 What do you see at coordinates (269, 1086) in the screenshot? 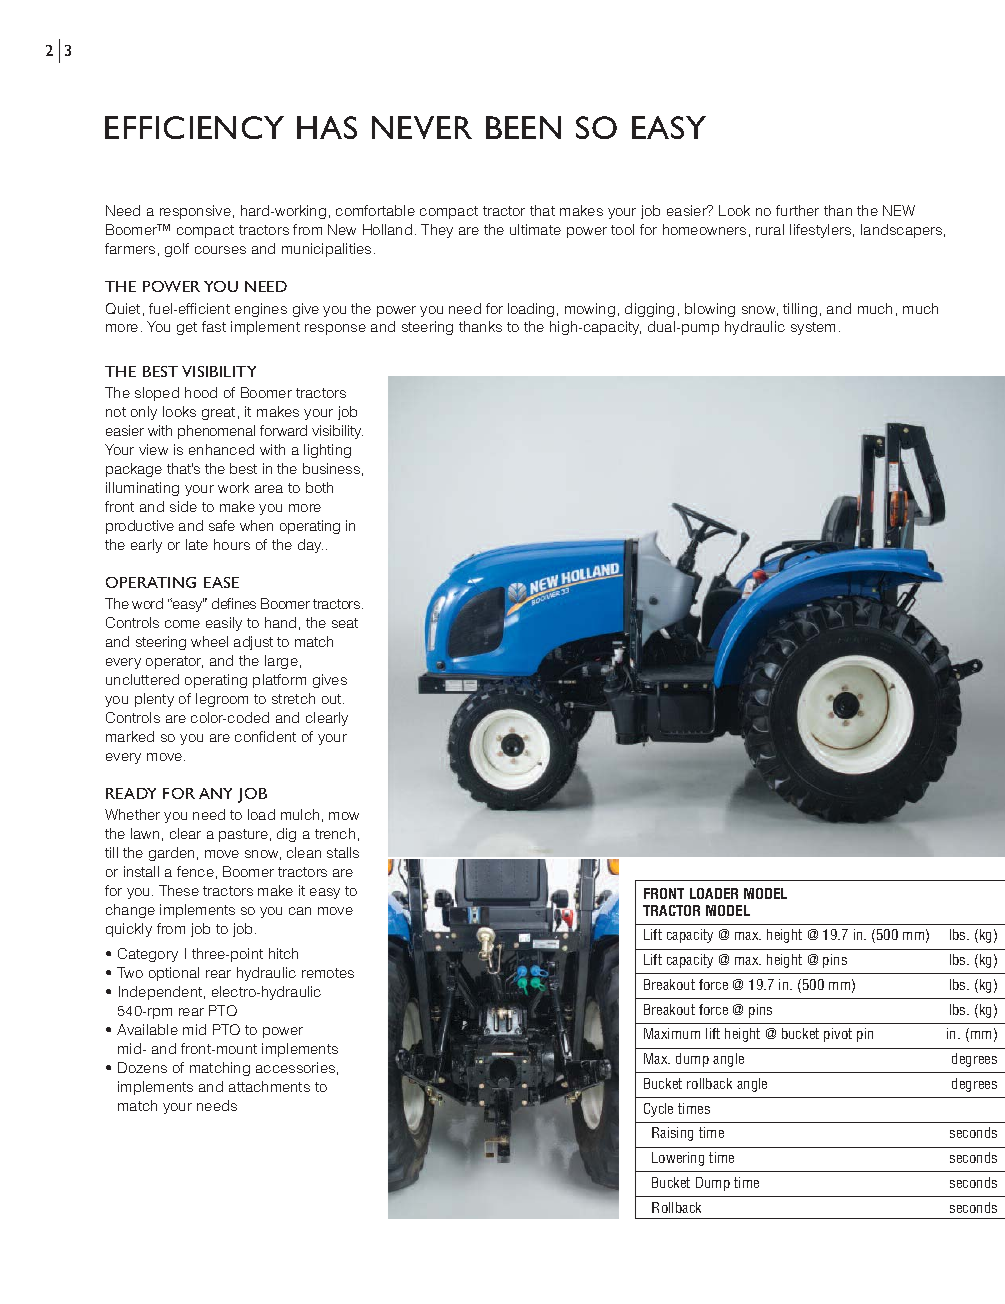
I see `attachments` at bounding box center [269, 1086].
